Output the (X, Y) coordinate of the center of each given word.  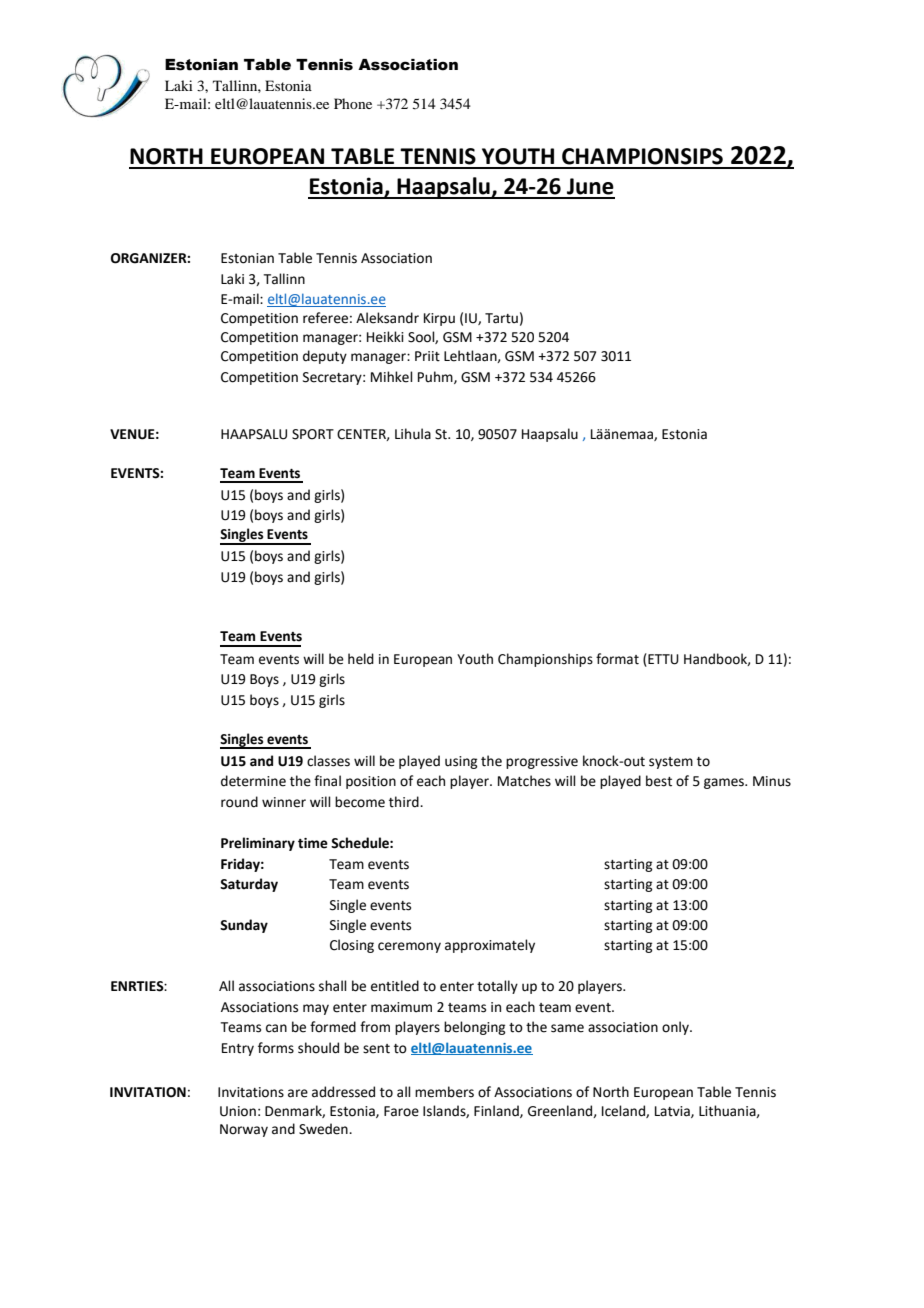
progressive (542, 762)
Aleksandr (387, 318)
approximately (490, 946)
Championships (545, 660)
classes (328, 761)
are (298, 1093)
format (617, 659)
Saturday (249, 885)
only (676, 1028)
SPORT (313, 434)
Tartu (501, 318)
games (725, 783)
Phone (353, 103)
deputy (325, 357)
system (671, 763)
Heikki (385, 337)
